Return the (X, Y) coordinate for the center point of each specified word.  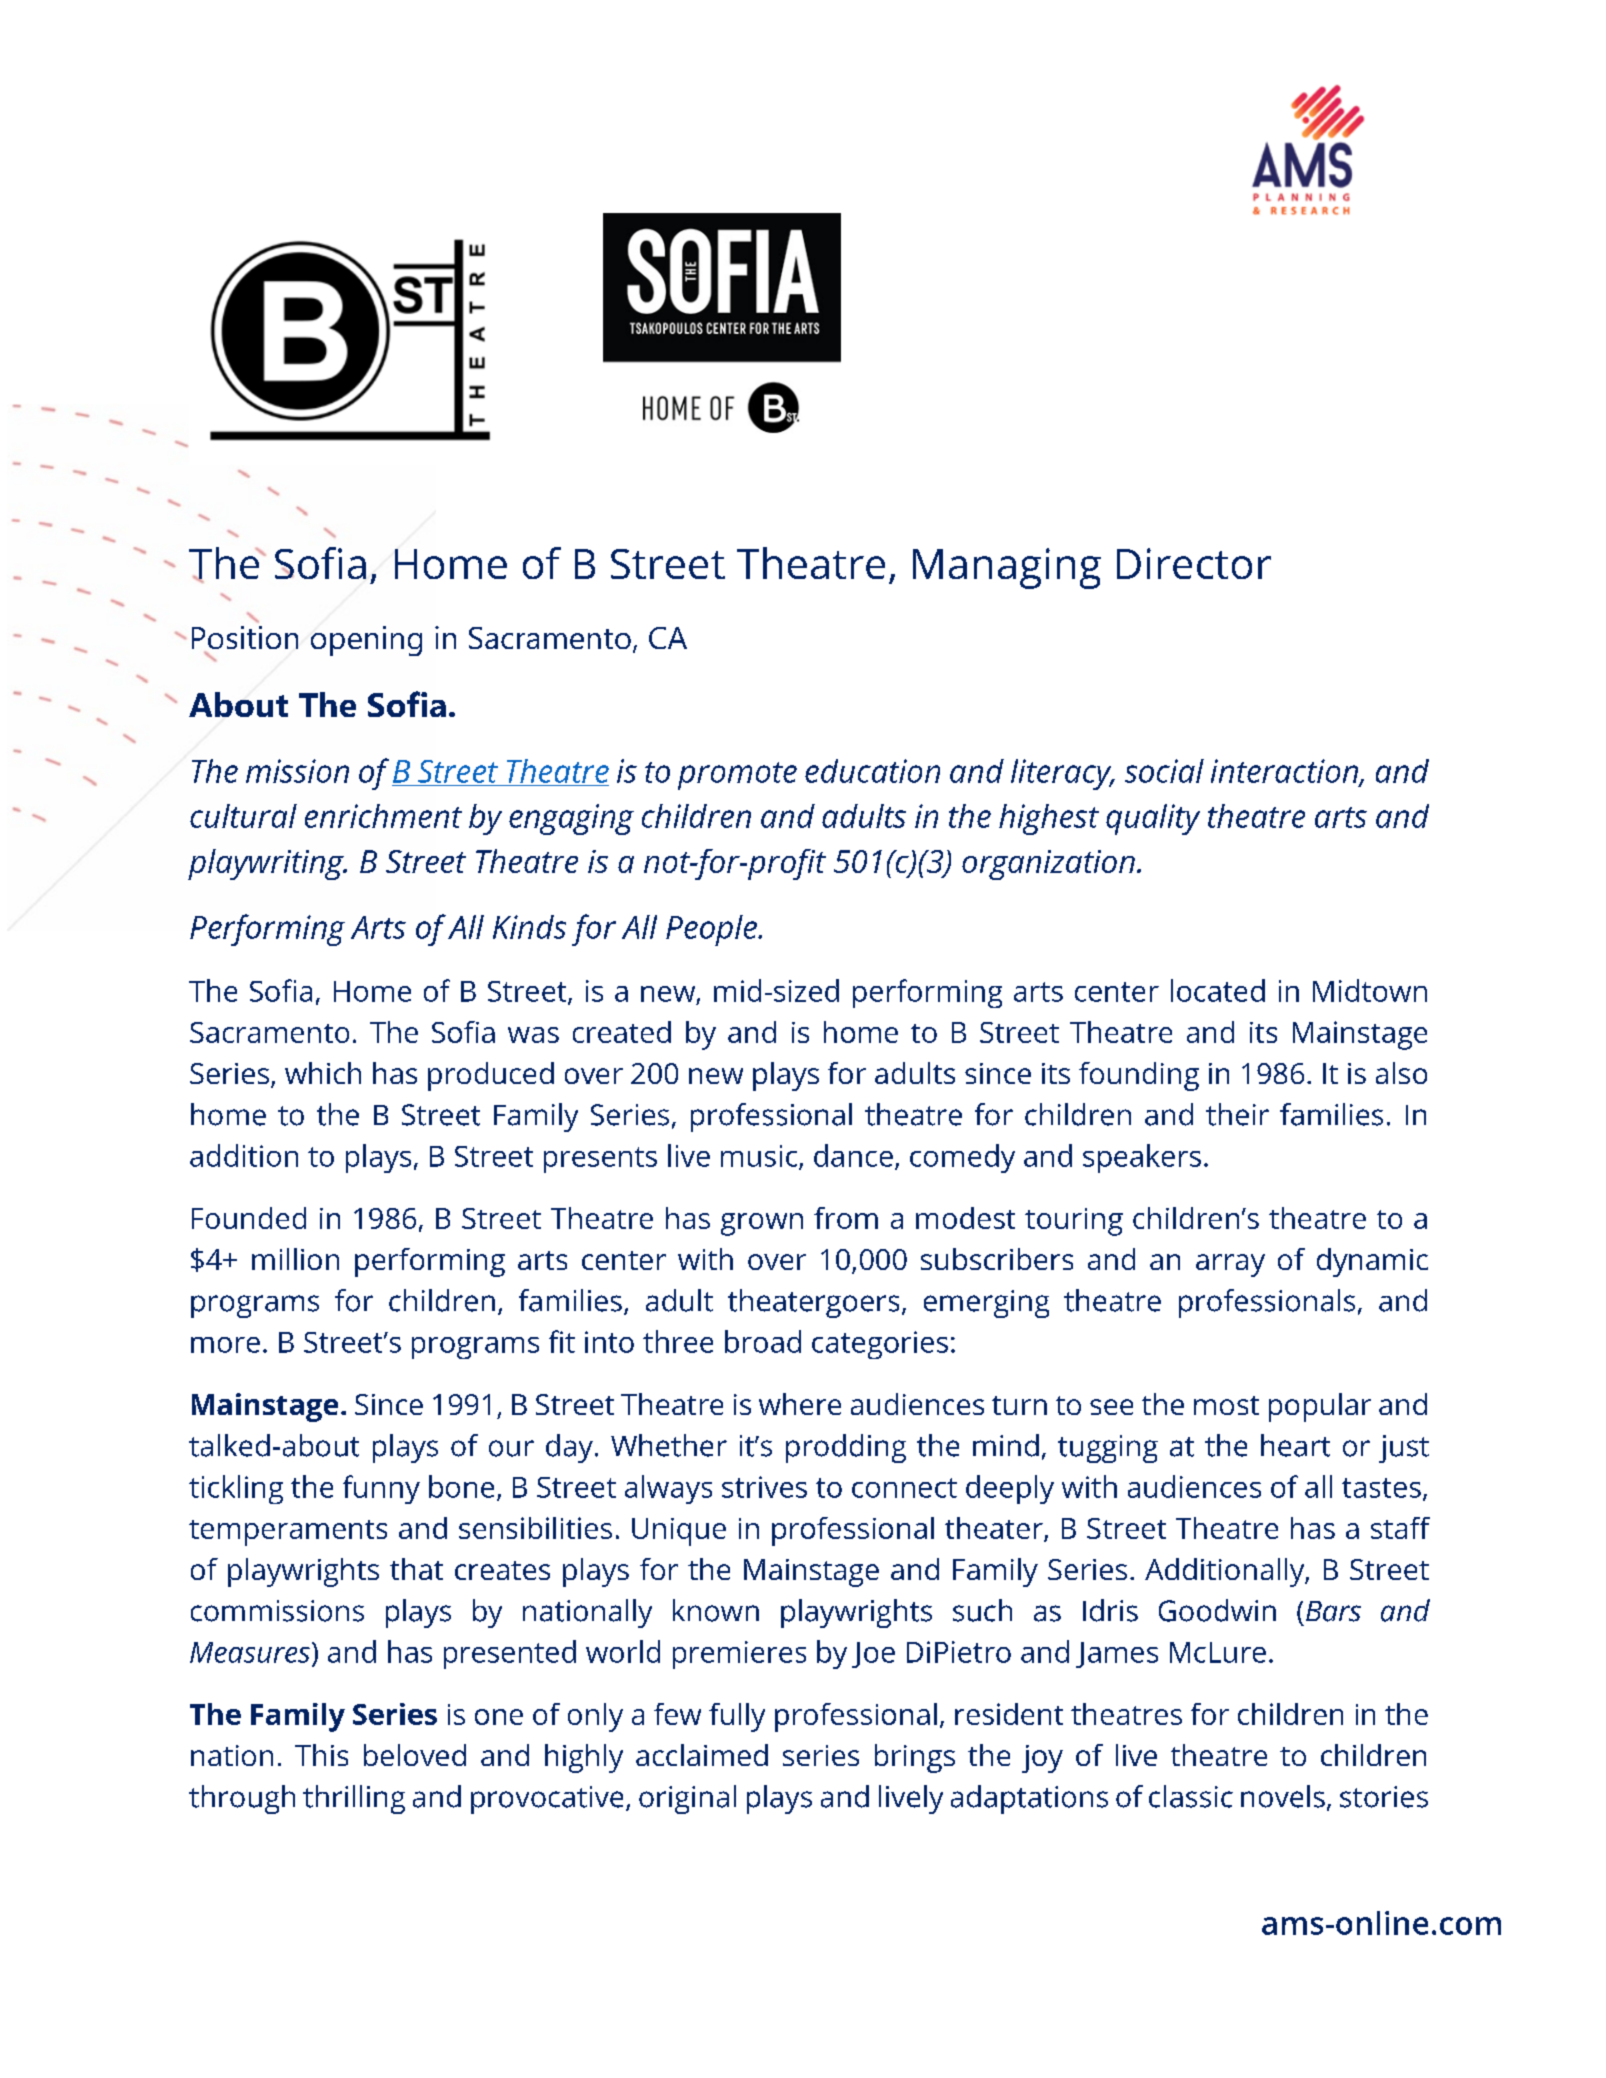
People (712, 930)
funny (381, 1489)
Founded (249, 1218)
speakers (1142, 1158)
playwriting (267, 864)
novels (1283, 1796)
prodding (846, 1448)
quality (1153, 819)
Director (1194, 563)
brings (915, 1758)
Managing (1007, 568)
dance (853, 1155)
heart (1295, 1445)
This (321, 1755)
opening (366, 641)
